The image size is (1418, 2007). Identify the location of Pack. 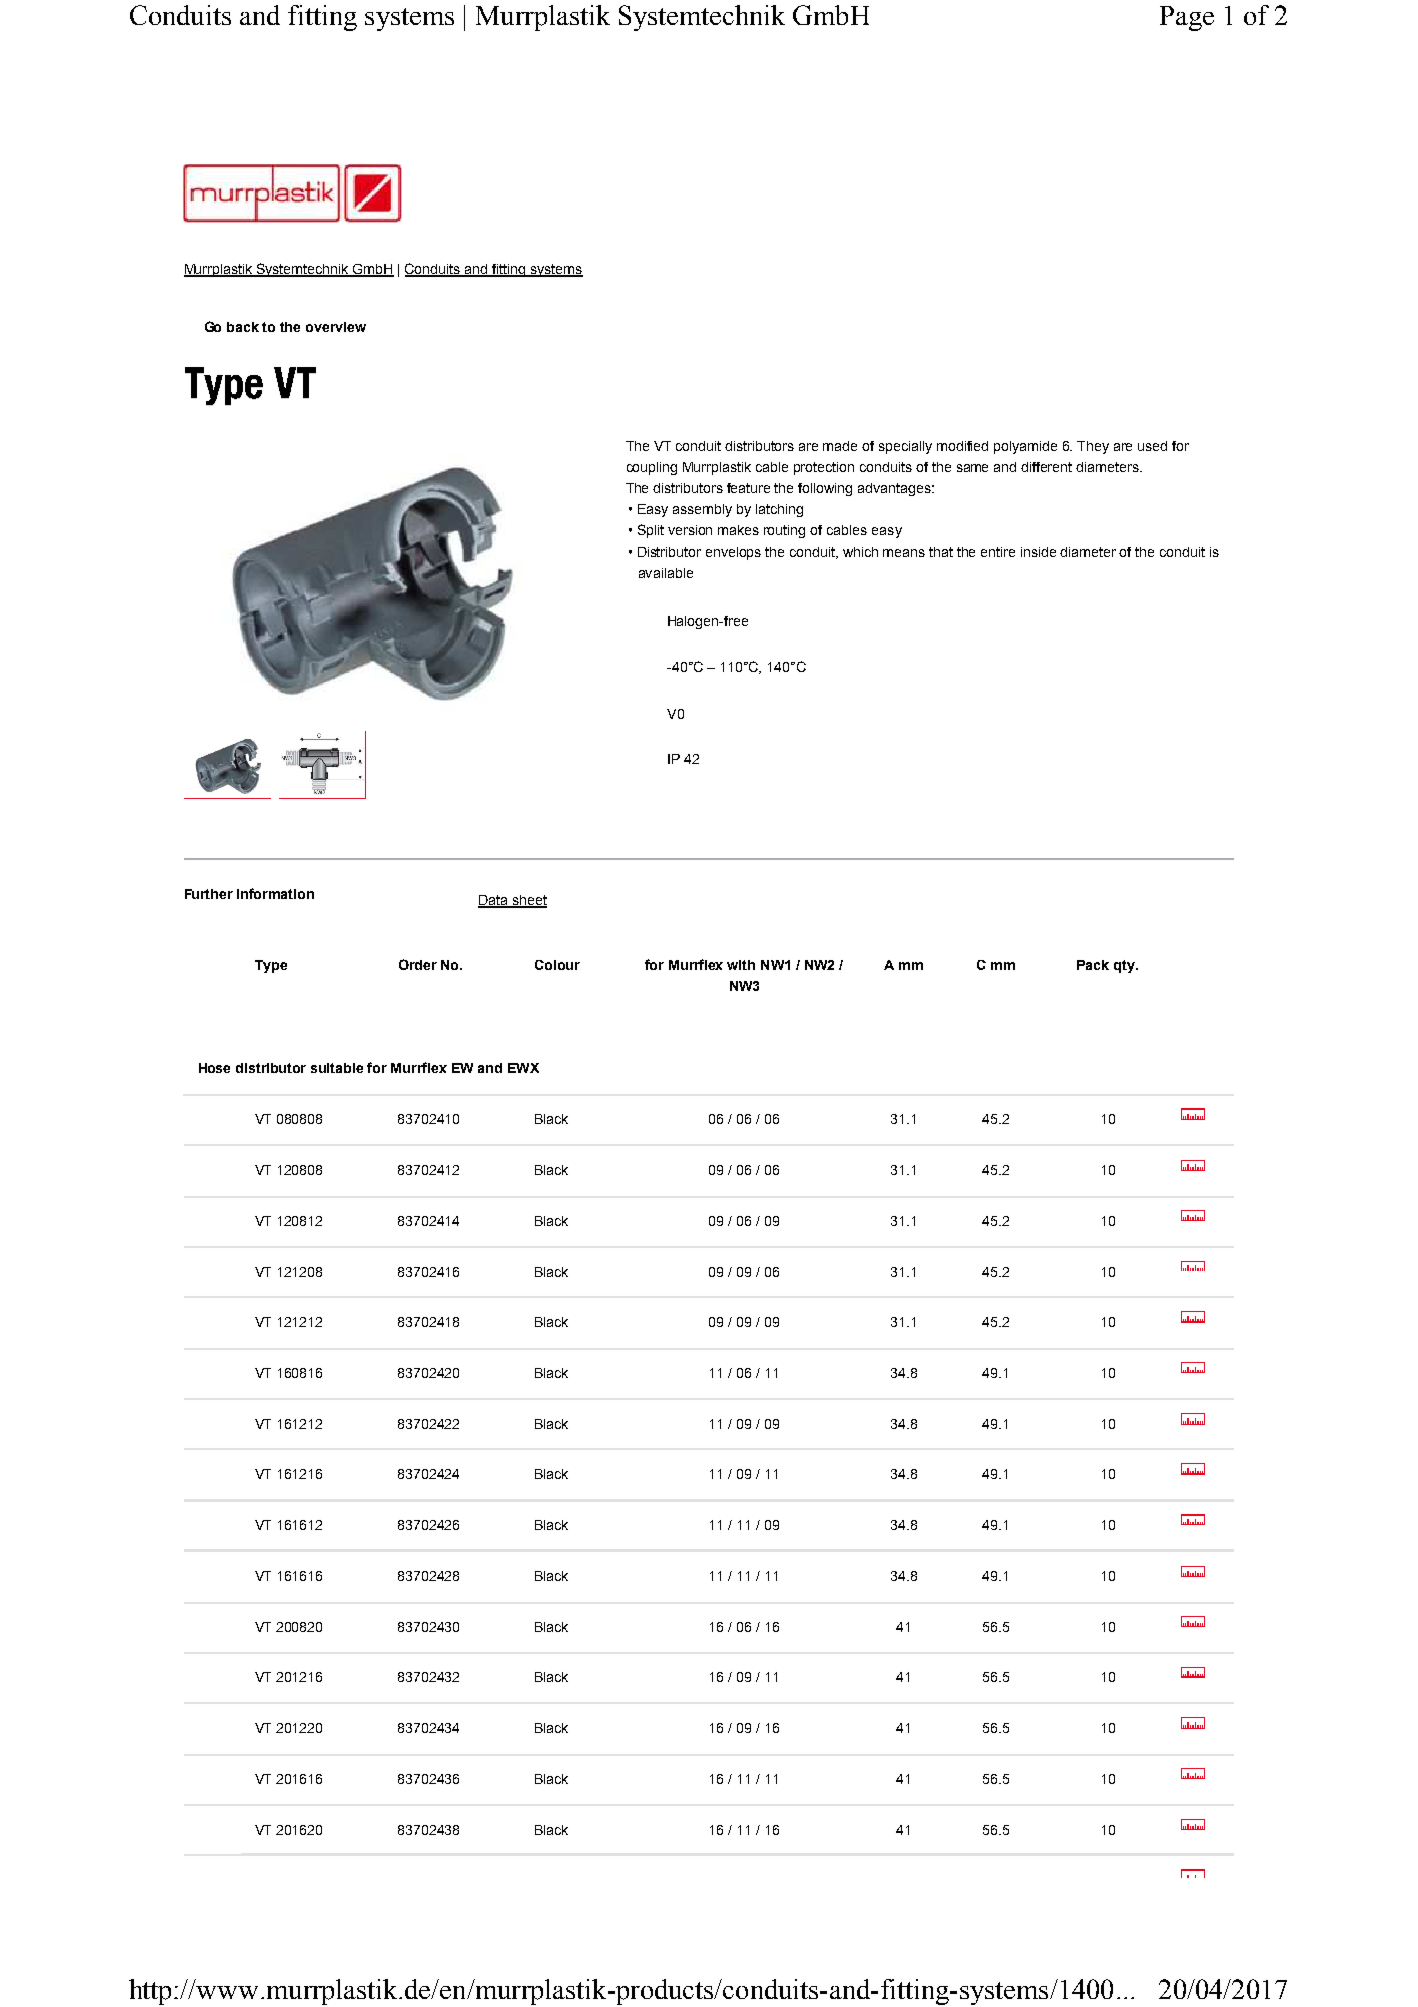
(1093, 965).
